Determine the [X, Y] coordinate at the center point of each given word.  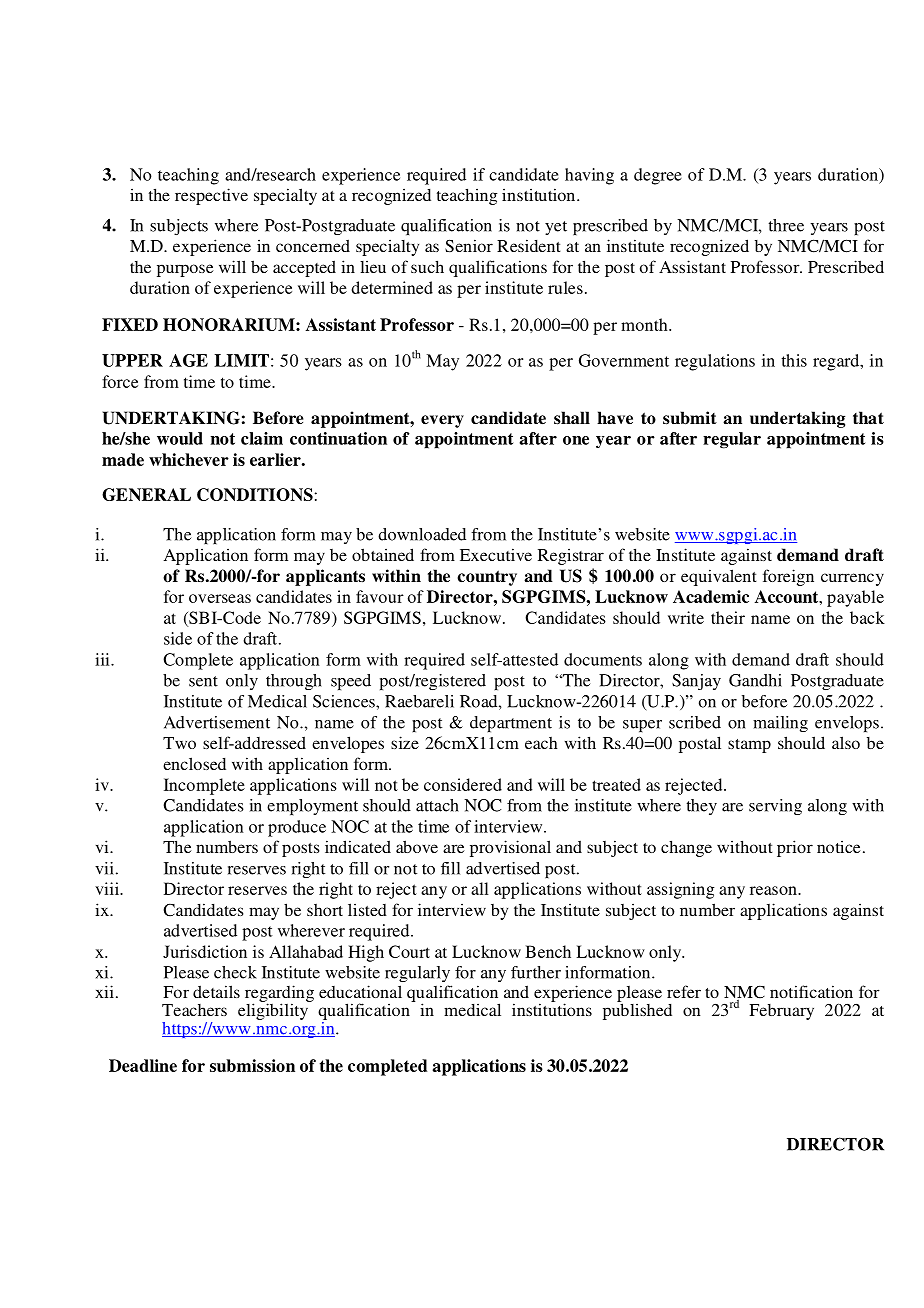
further [536, 972]
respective [211, 196]
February [781, 1012]
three [786, 225]
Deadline [143, 1065]
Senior [469, 245]
